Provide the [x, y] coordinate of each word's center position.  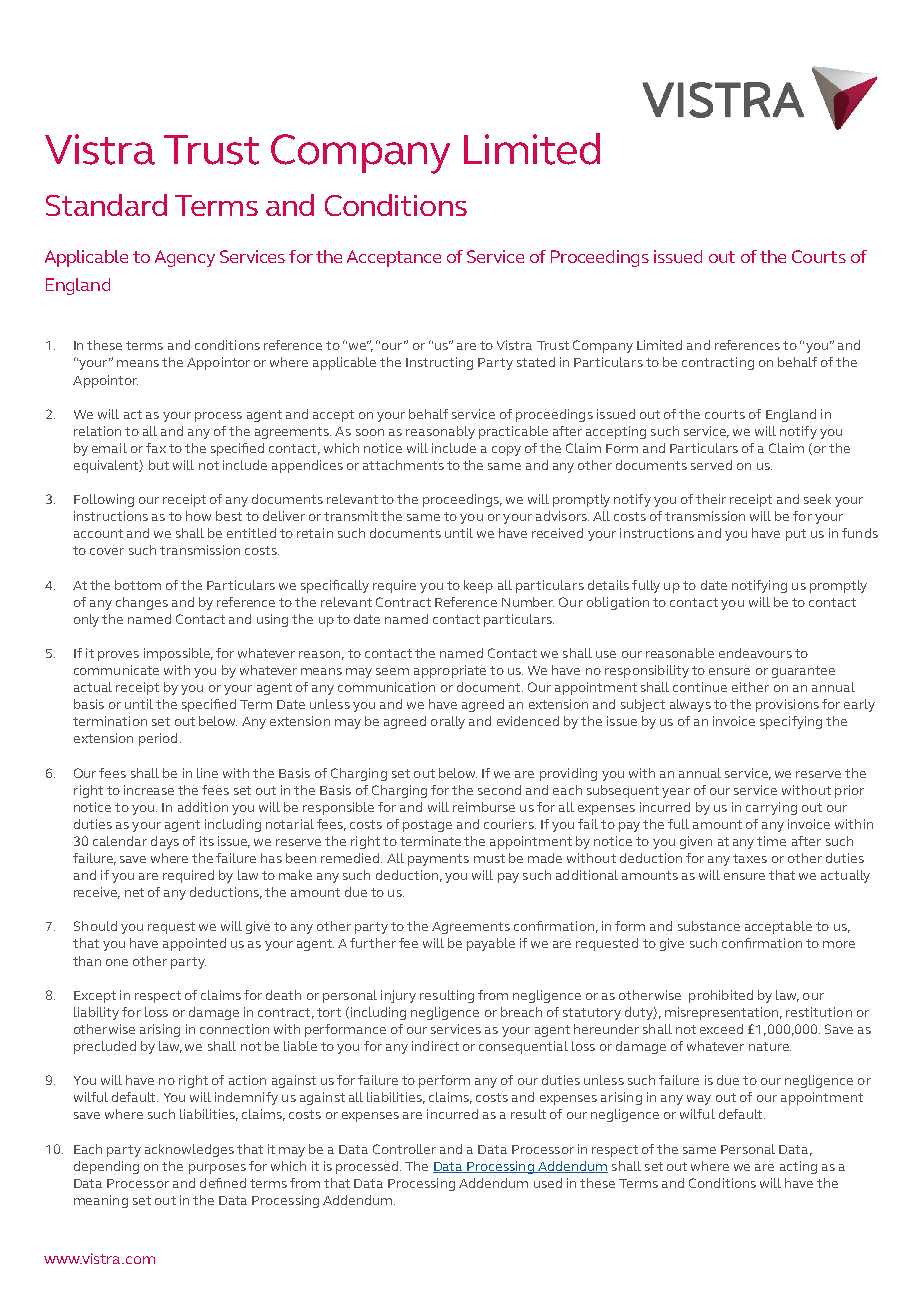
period [158, 739]
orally [448, 722]
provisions [787, 705]
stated [536, 362]
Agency [185, 258]
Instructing [439, 363]
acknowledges [189, 1150]
